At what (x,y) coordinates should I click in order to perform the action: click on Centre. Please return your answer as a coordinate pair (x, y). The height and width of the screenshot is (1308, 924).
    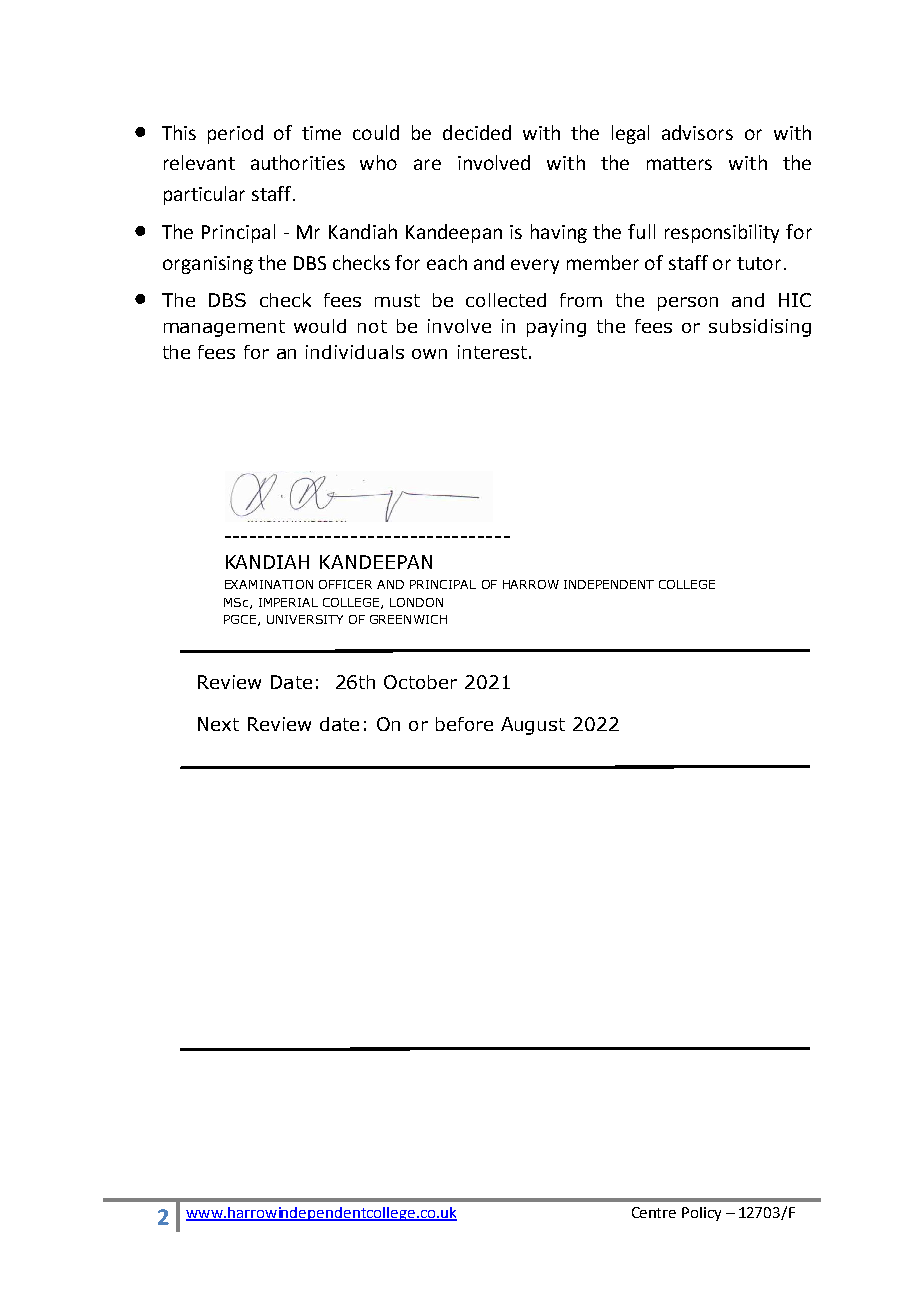
    Looking at the image, I should click on (654, 1212).
